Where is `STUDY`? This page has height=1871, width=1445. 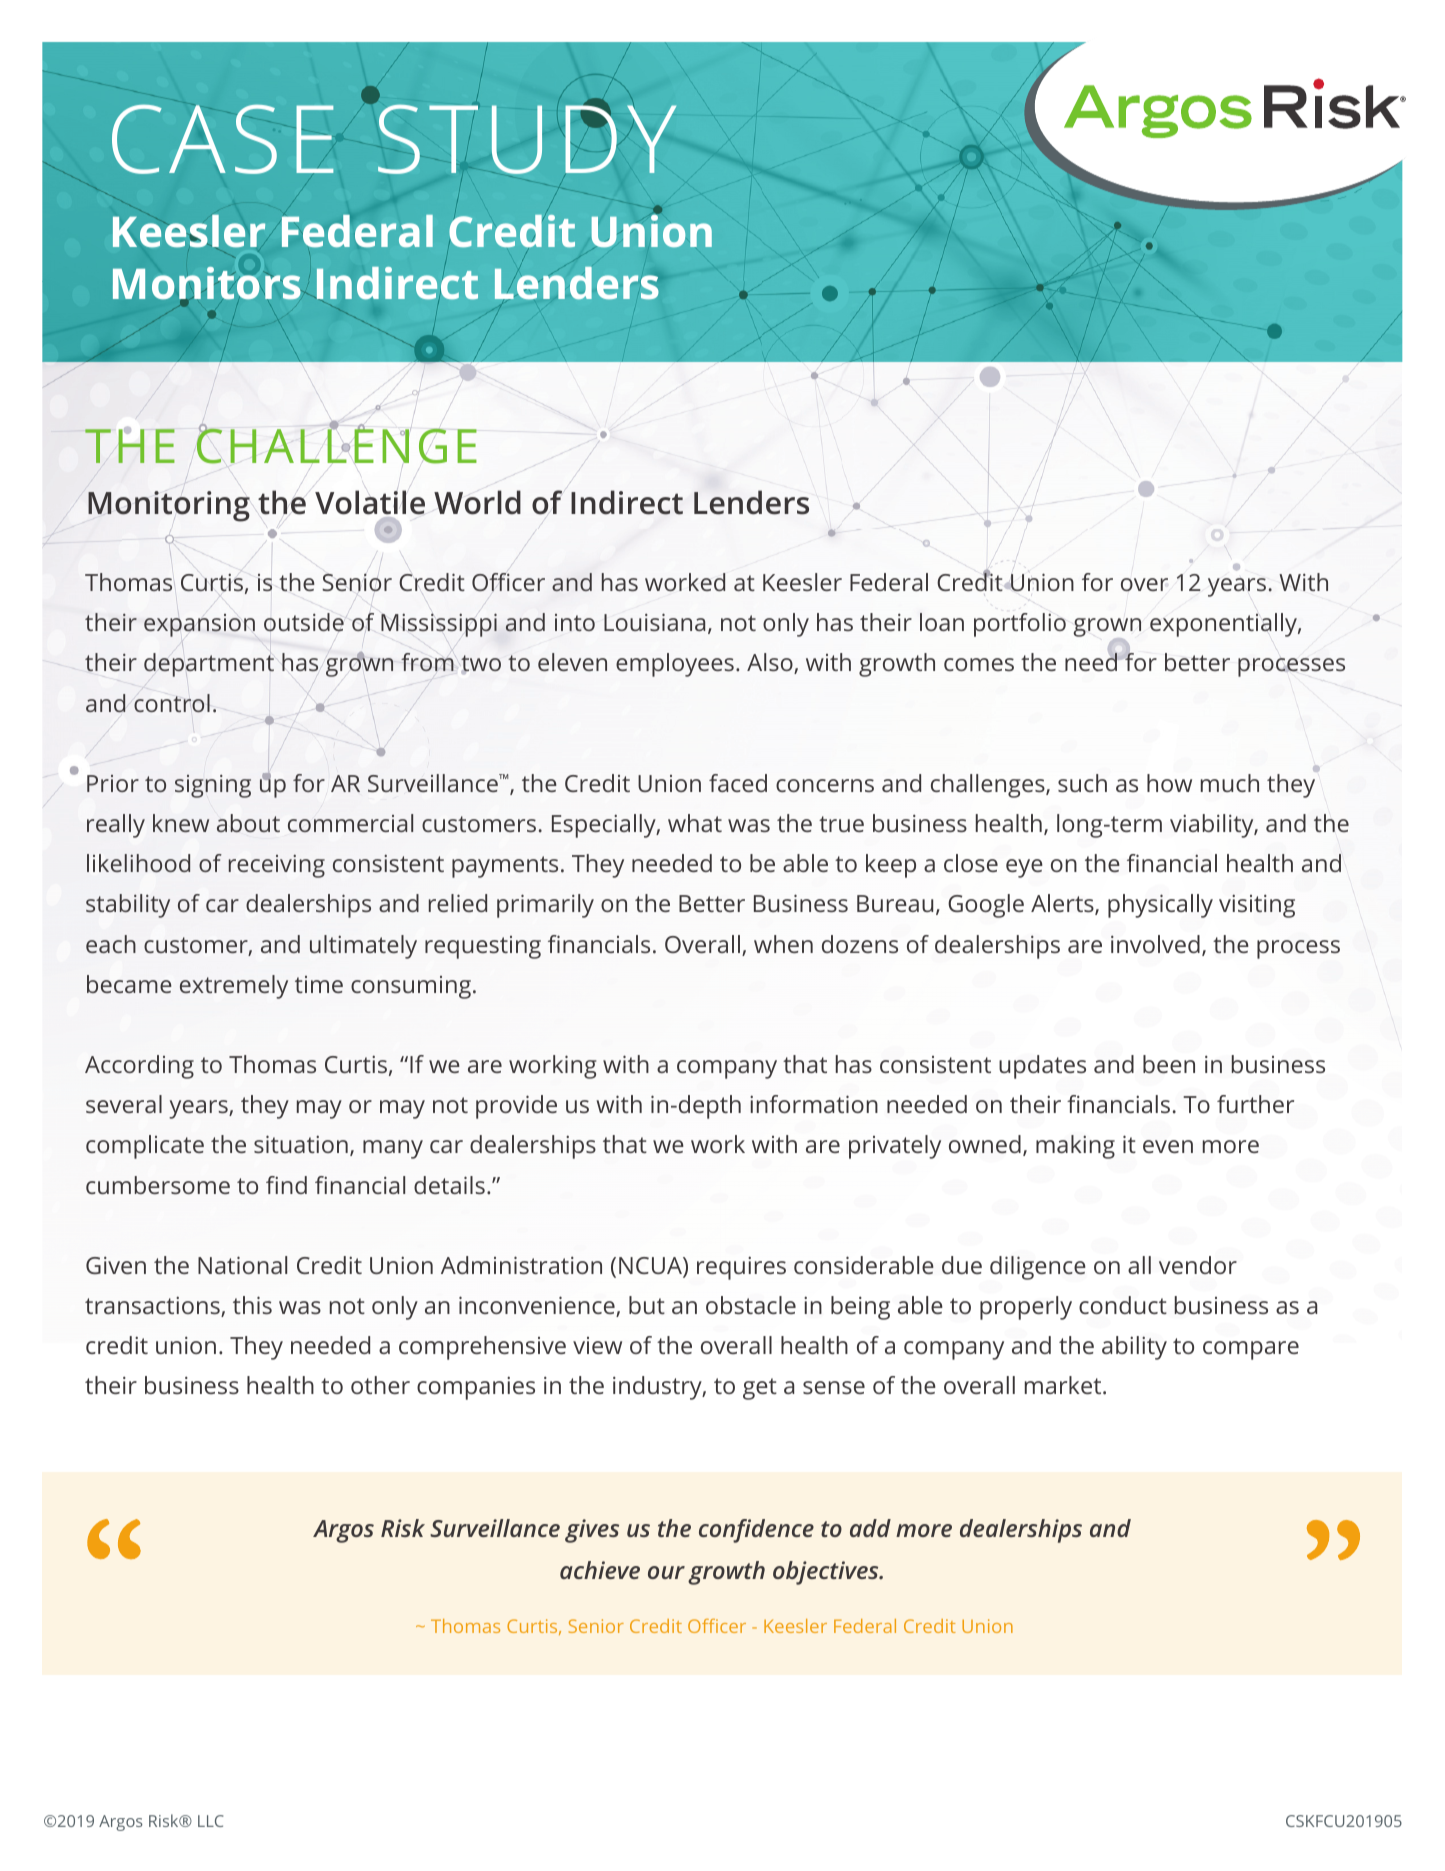
STUDY is located at coordinates (526, 140).
